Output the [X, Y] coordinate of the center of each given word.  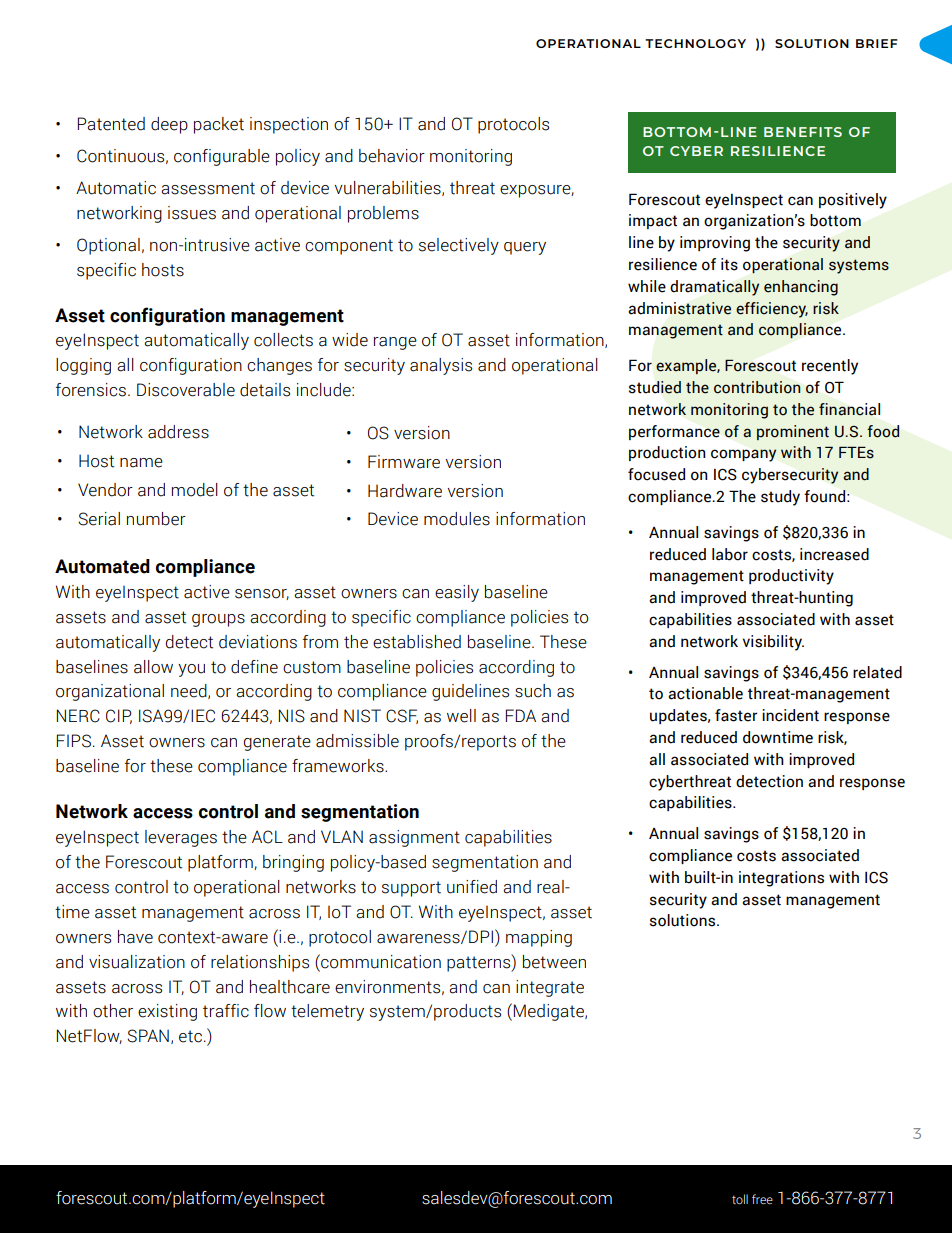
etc [190, 1036]
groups [218, 620]
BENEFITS [803, 132]
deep [169, 125]
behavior [392, 156]
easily [457, 593]
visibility [773, 643]
